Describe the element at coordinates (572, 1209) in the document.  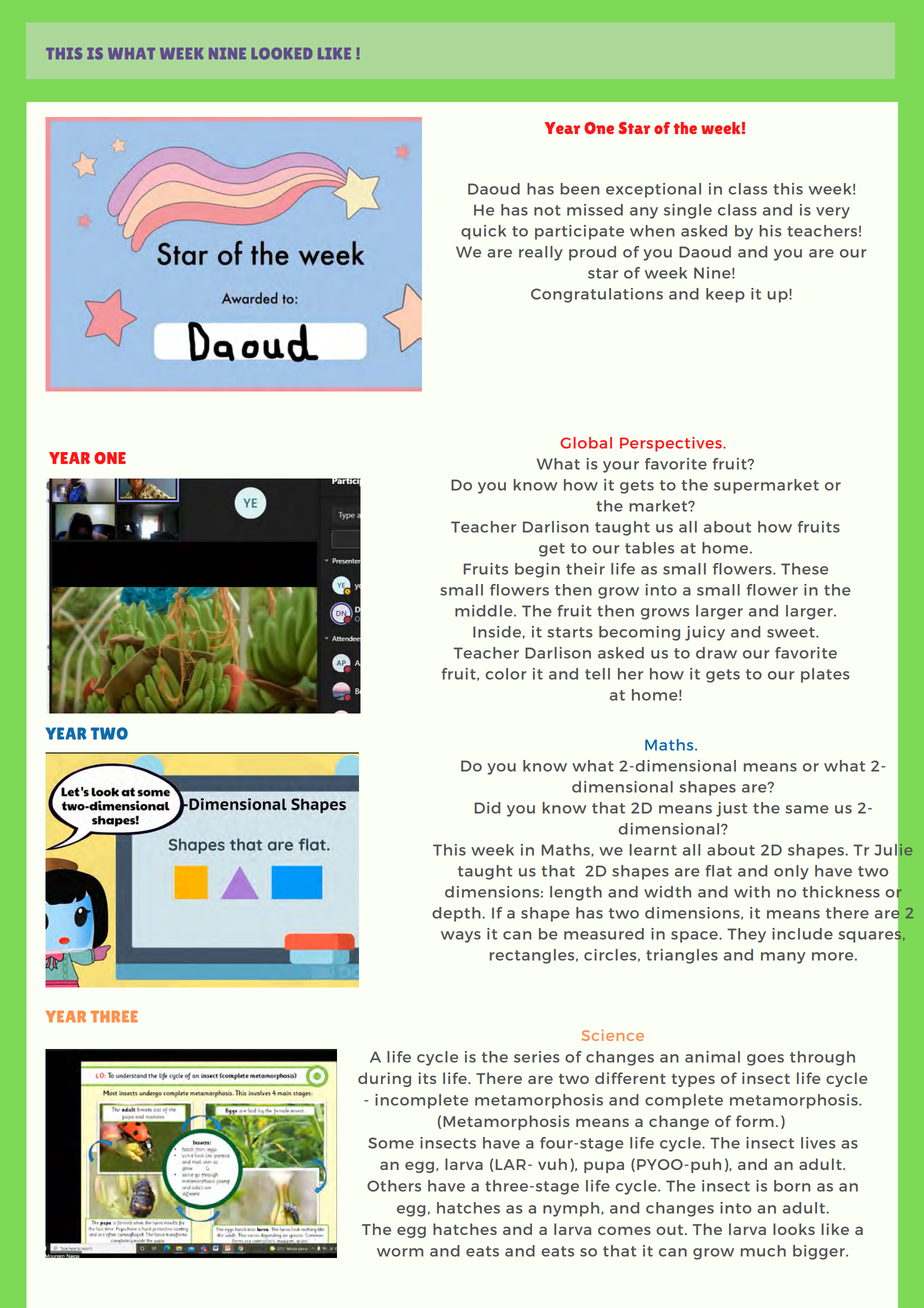
I see `nymph` at that location.
